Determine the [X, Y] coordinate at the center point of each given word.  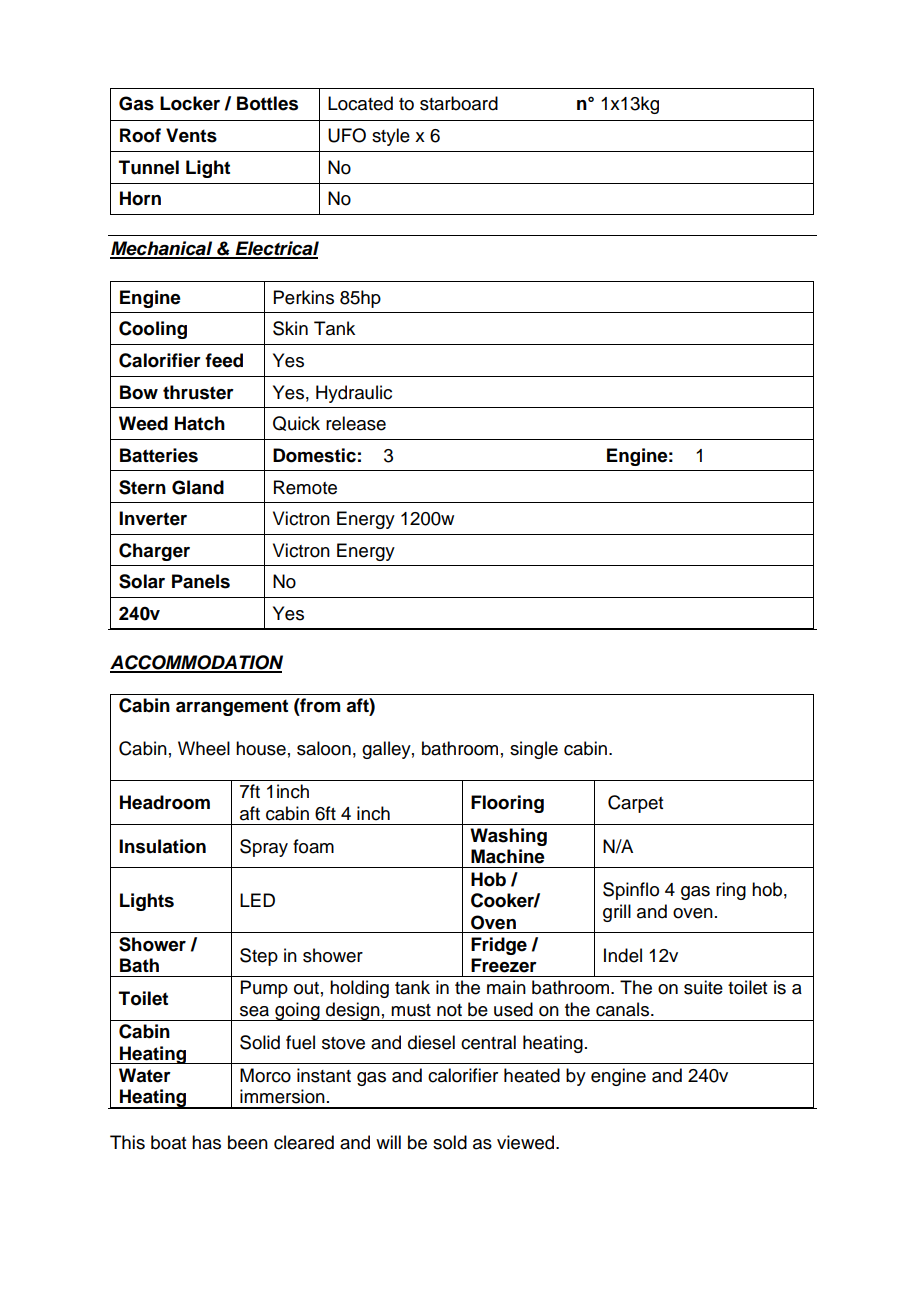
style [391, 137]
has [206, 1142]
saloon [324, 748]
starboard [459, 103]
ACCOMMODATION [196, 663]
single [534, 750]
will [388, 1142]
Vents [191, 135]
